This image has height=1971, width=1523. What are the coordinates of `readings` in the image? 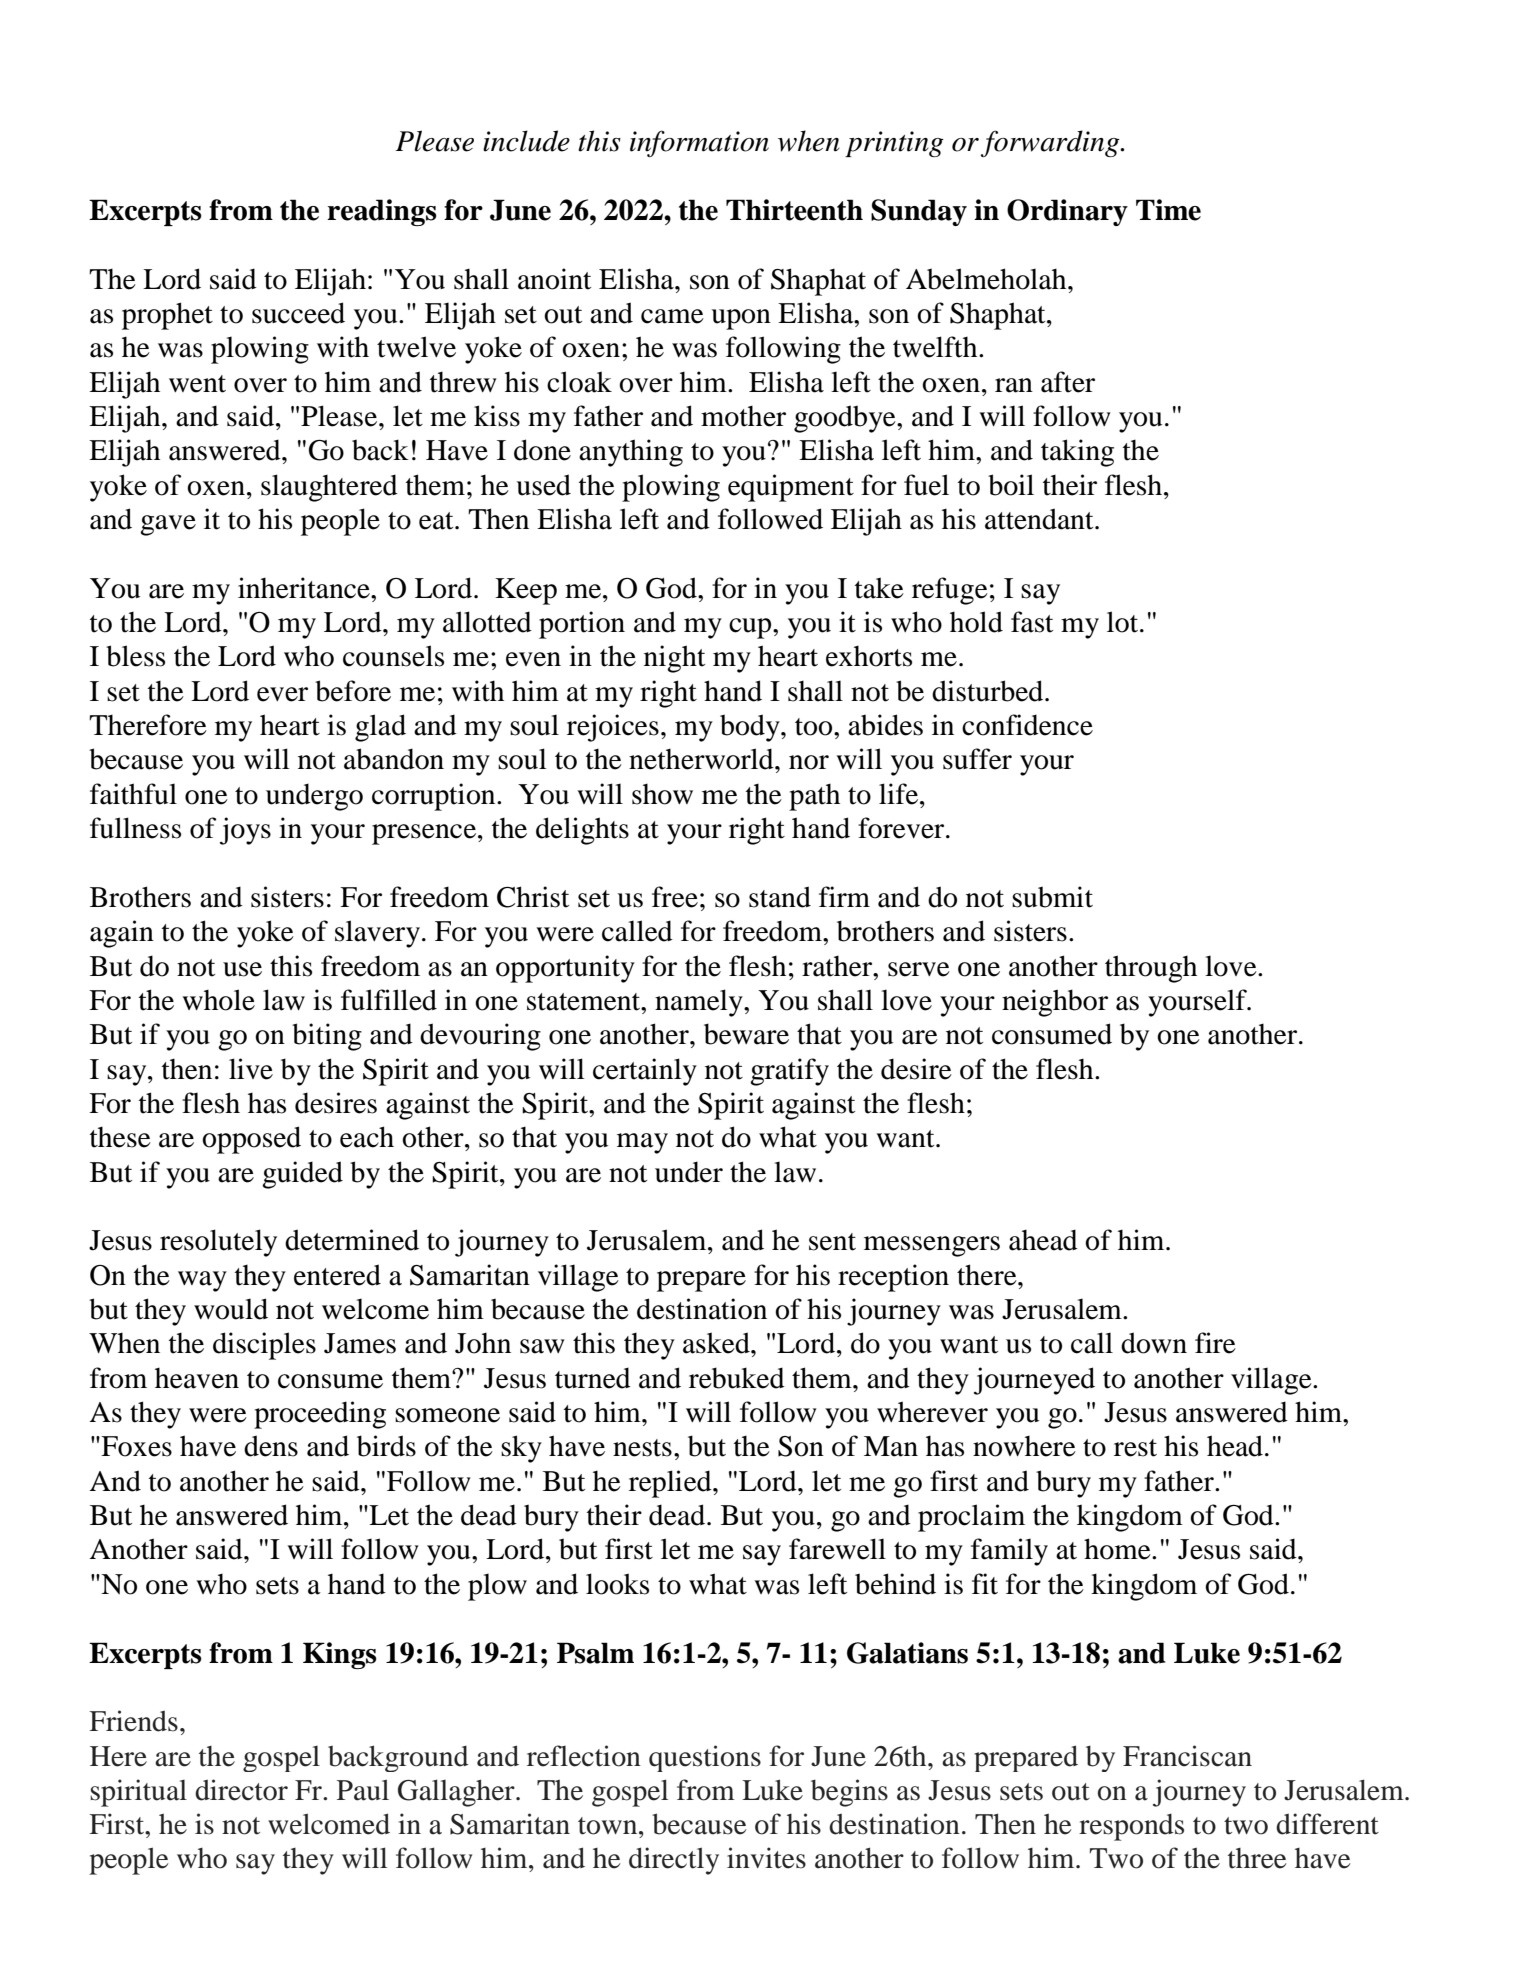 It's located at (382, 212).
